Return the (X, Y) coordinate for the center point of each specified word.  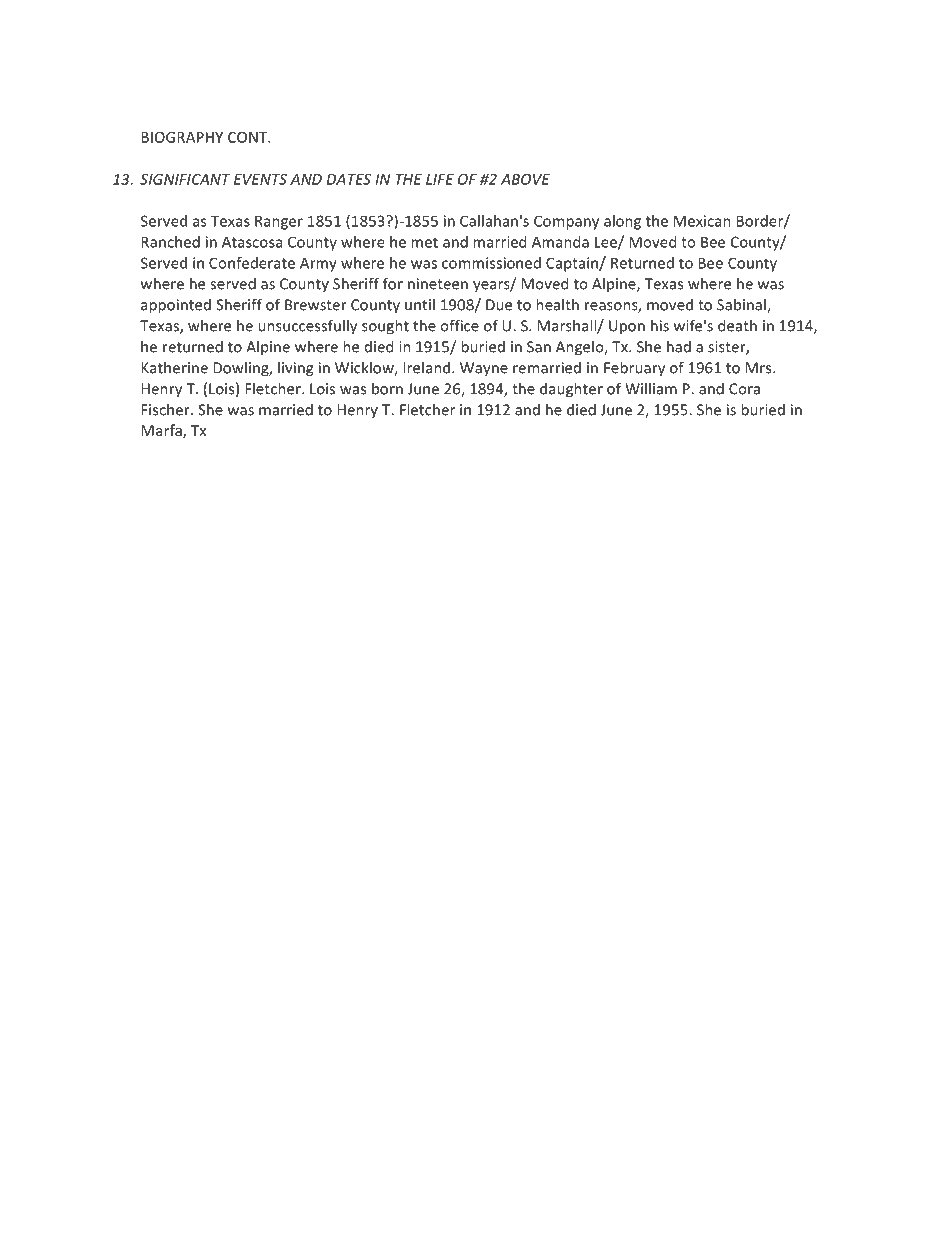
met (424, 242)
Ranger (279, 222)
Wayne (484, 369)
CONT (249, 137)
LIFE (440, 179)
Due (499, 305)
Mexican (702, 221)
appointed (176, 306)
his (660, 325)
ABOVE (525, 179)
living (295, 369)
